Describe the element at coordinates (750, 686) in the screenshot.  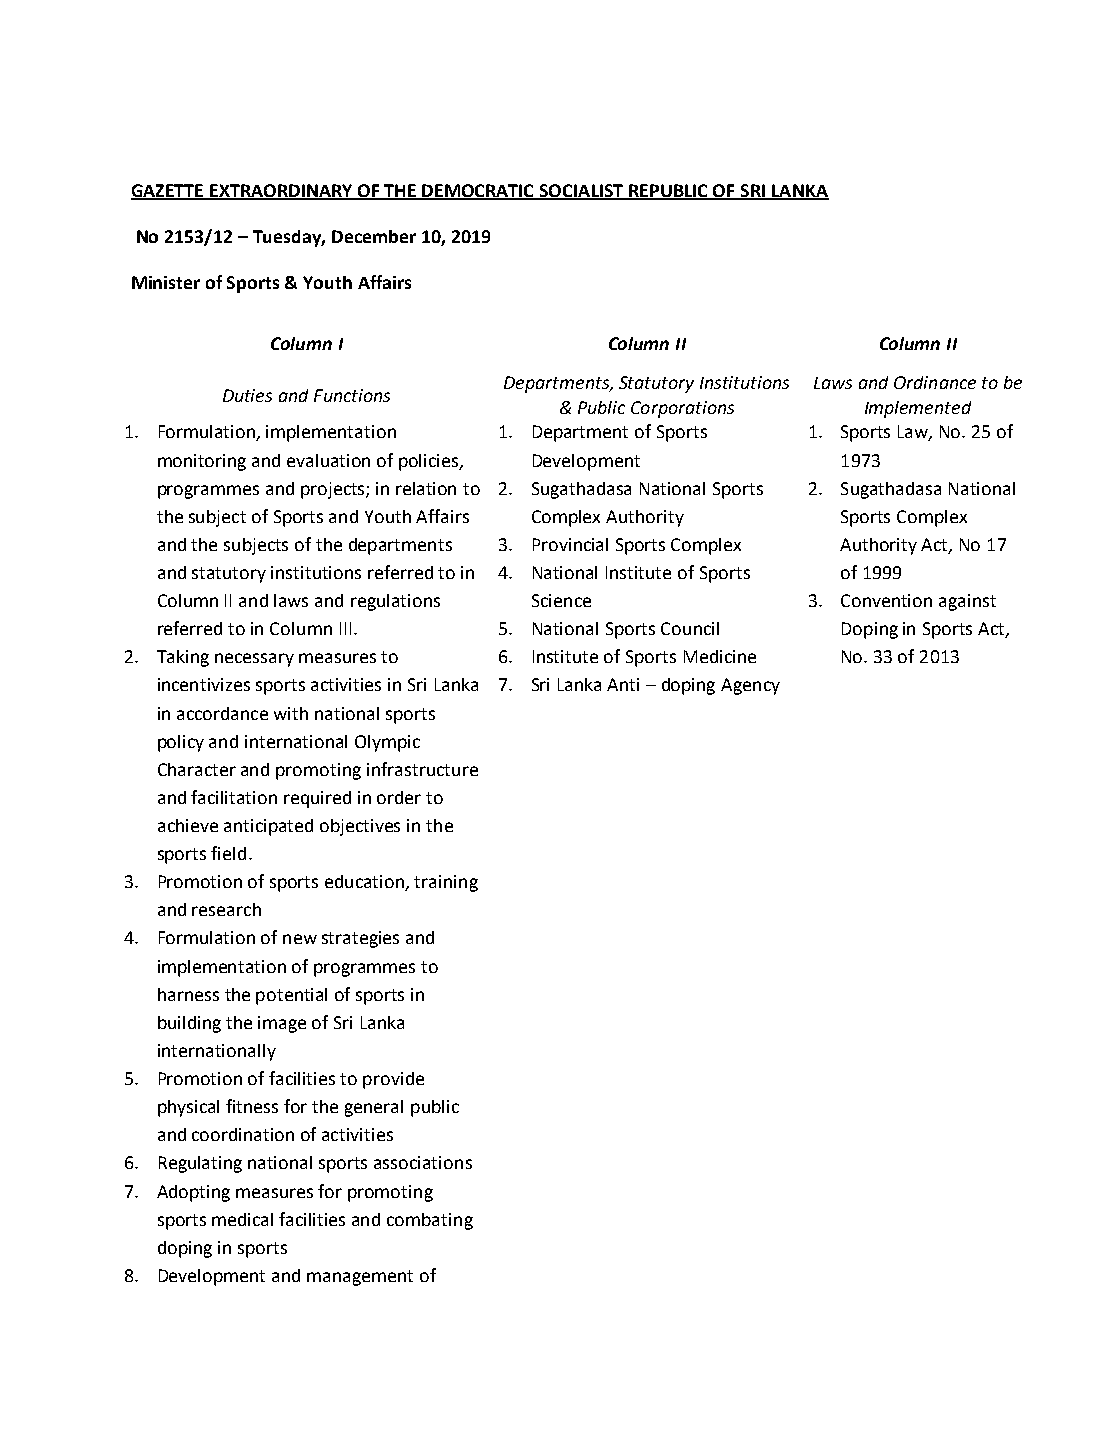
I see `Agency` at that location.
